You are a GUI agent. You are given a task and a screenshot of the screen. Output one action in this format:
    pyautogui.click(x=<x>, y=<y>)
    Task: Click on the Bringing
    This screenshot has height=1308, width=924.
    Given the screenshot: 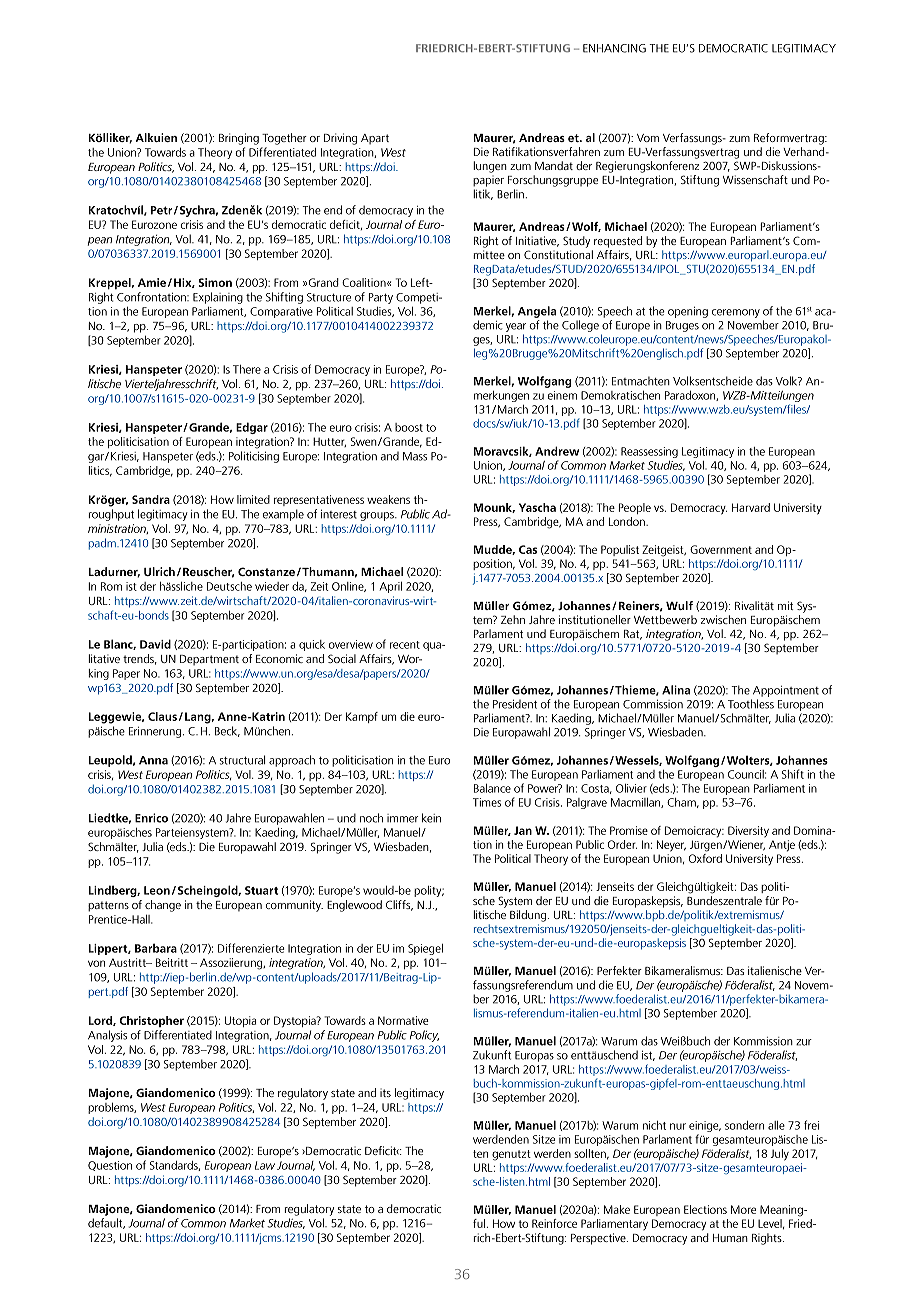 What is the action you would take?
    pyautogui.click(x=239, y=139)
